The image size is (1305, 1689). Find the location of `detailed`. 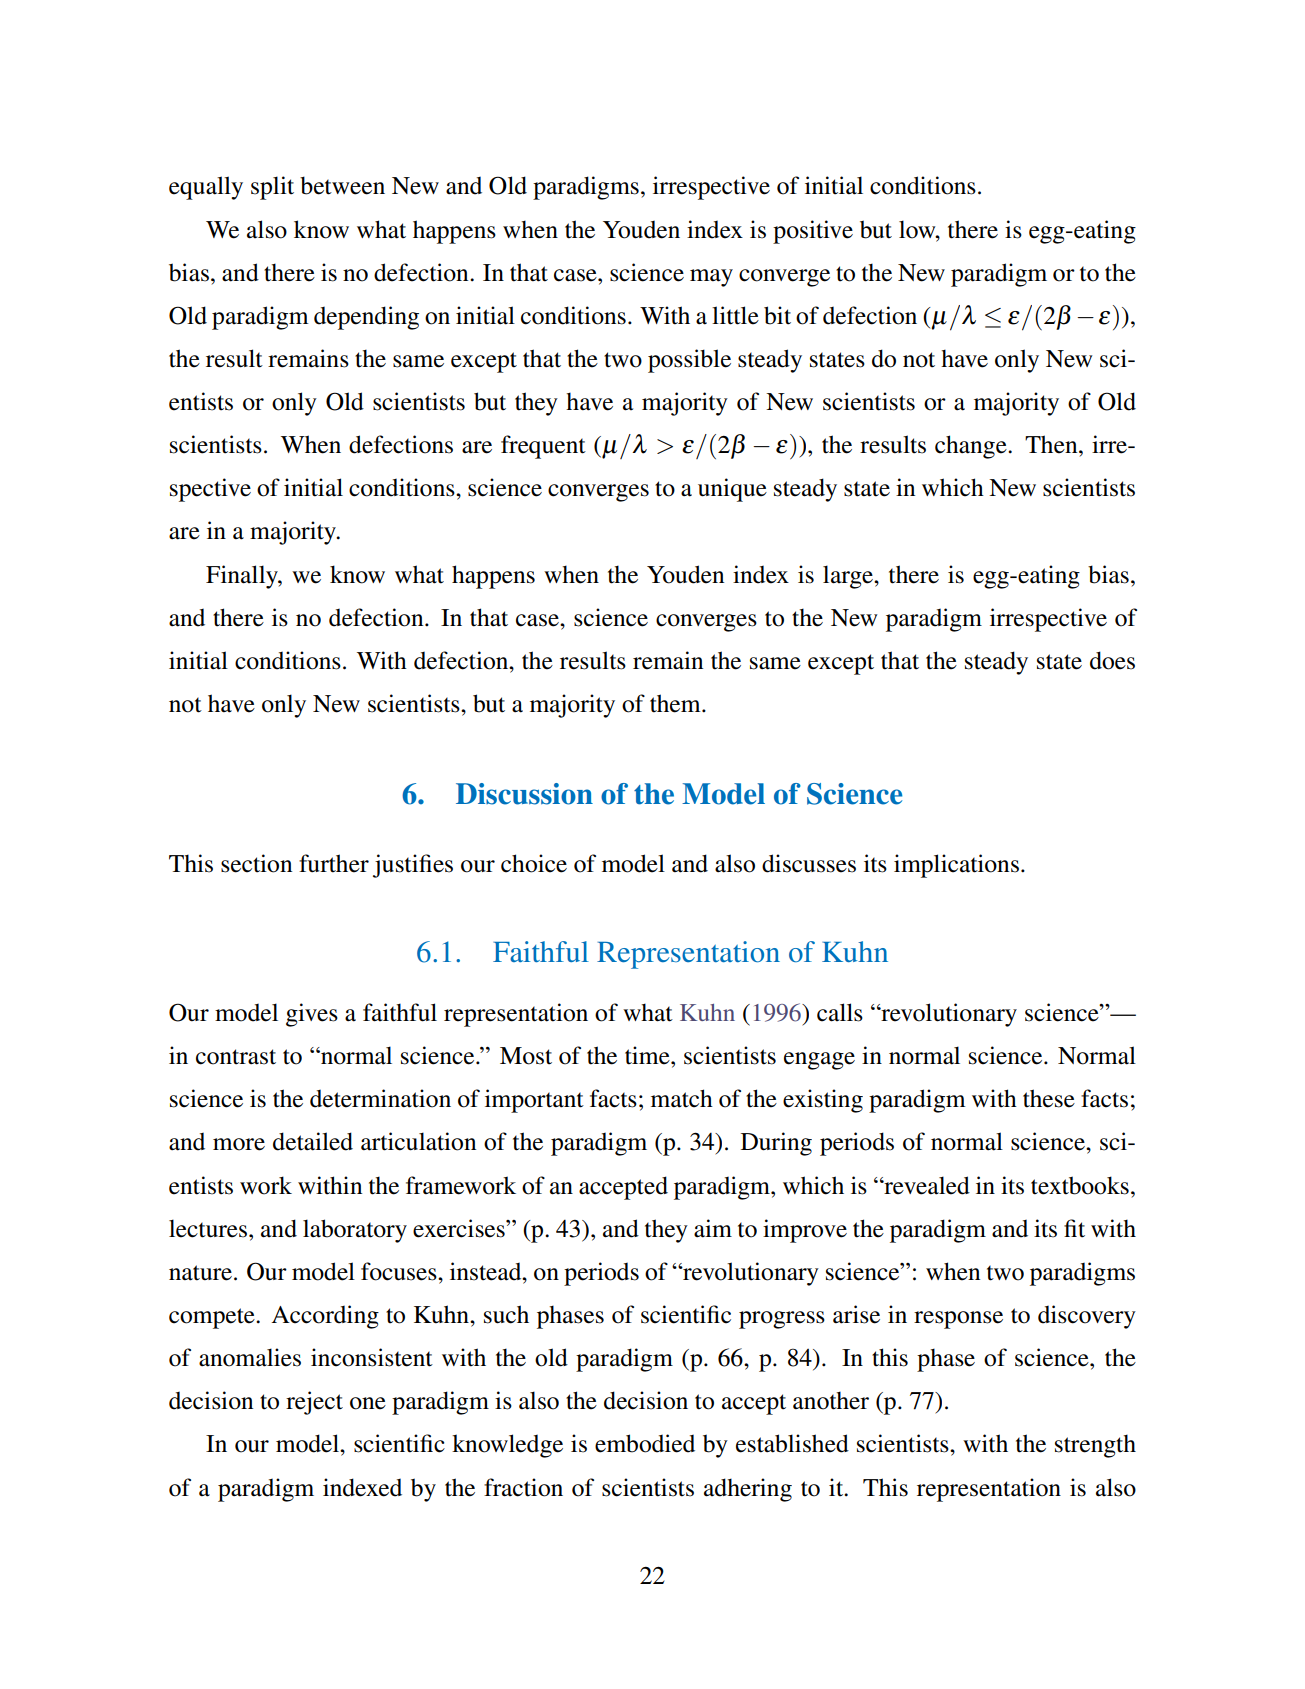

detailed is located at coordinates (313, 1141).
